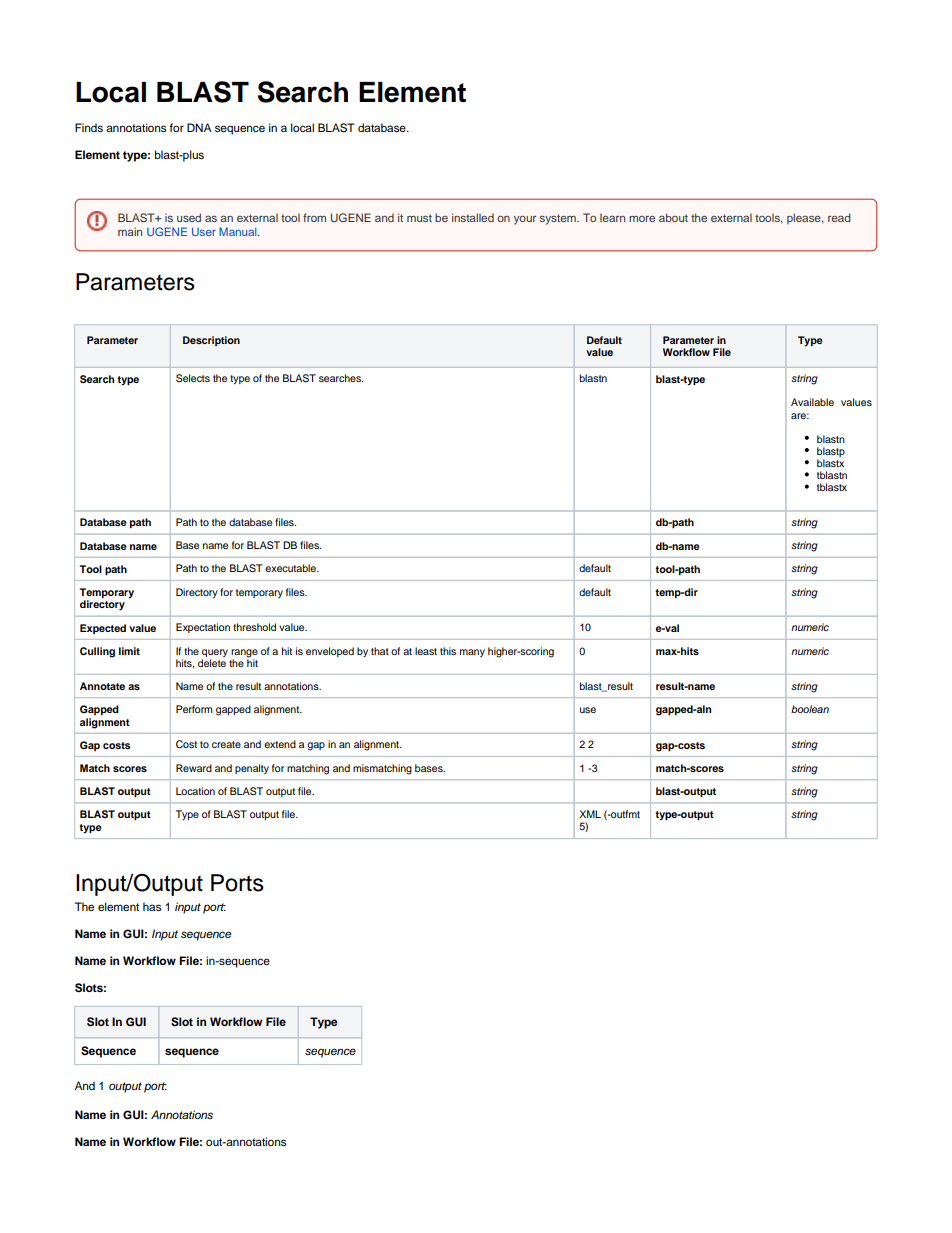 This page has height=1233, width=952. Describe the element at coordinates (673, 217) in the page. I see `about` at that location.
